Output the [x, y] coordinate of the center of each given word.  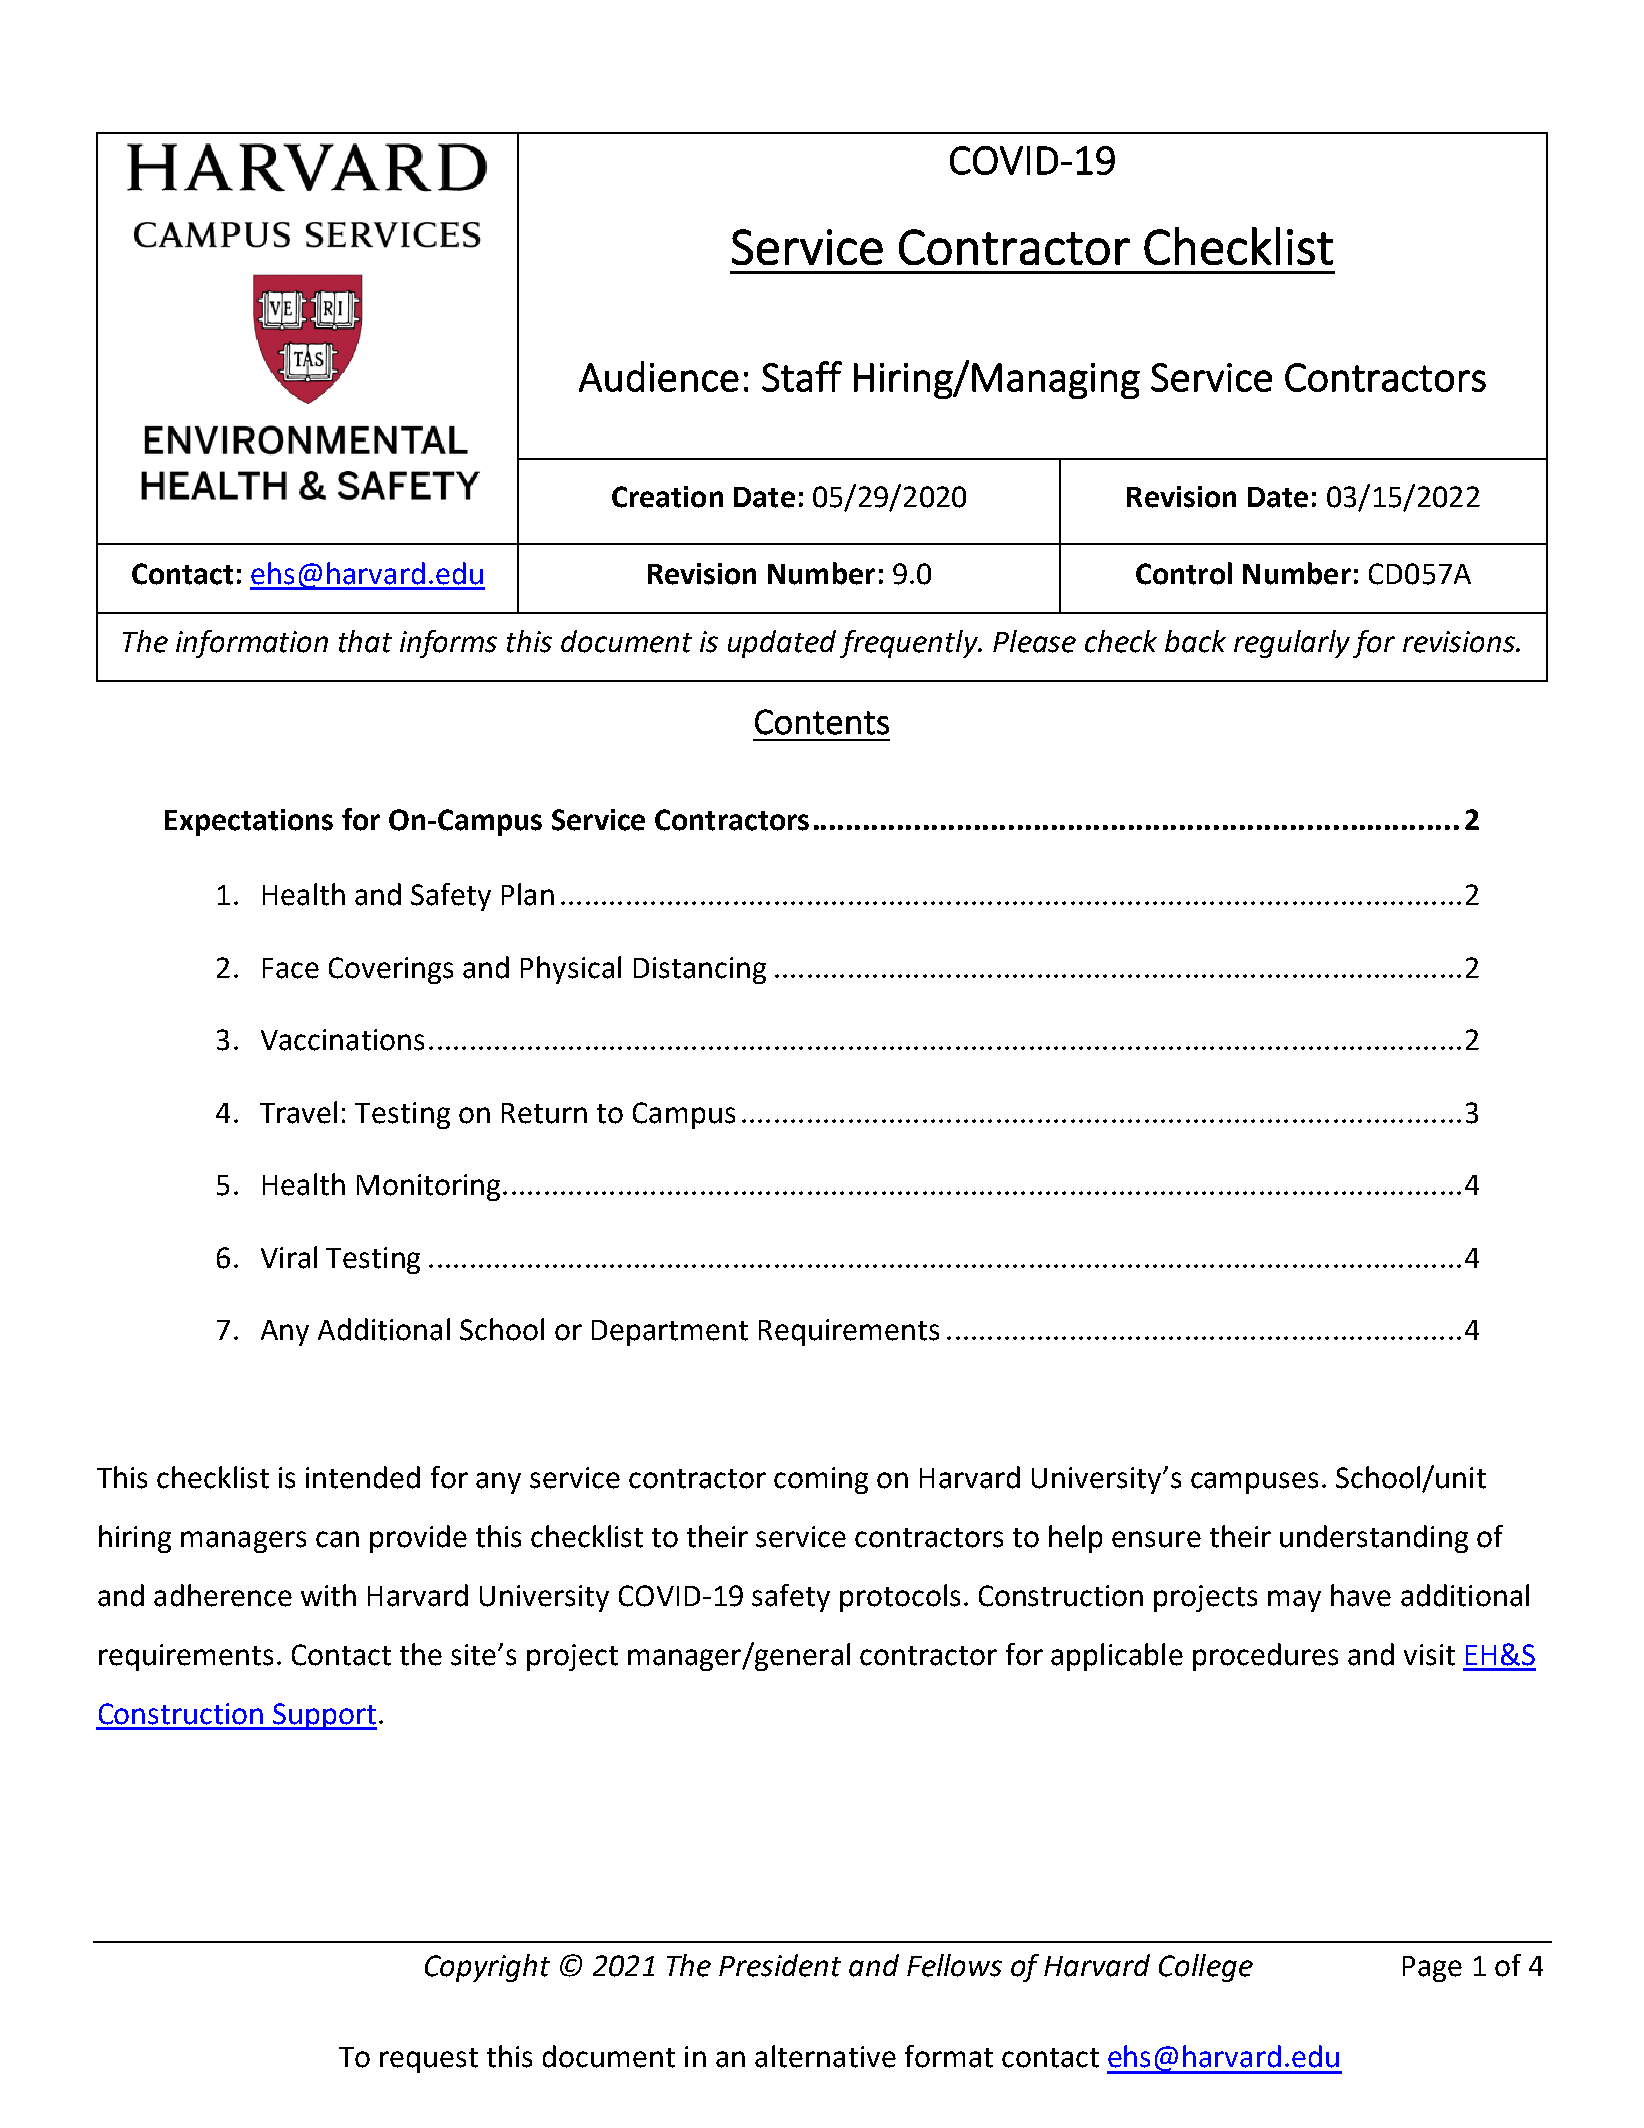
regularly [1292, 644]
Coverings [391, 970]
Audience [659, 376]
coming [821, 1480]
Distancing [700, 970]
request [429, 2060]
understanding [1374, 1539]
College [1206, 1968]
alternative [825, 2056]
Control [1184, 573]
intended [363, 1477]
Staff [802, 376]
